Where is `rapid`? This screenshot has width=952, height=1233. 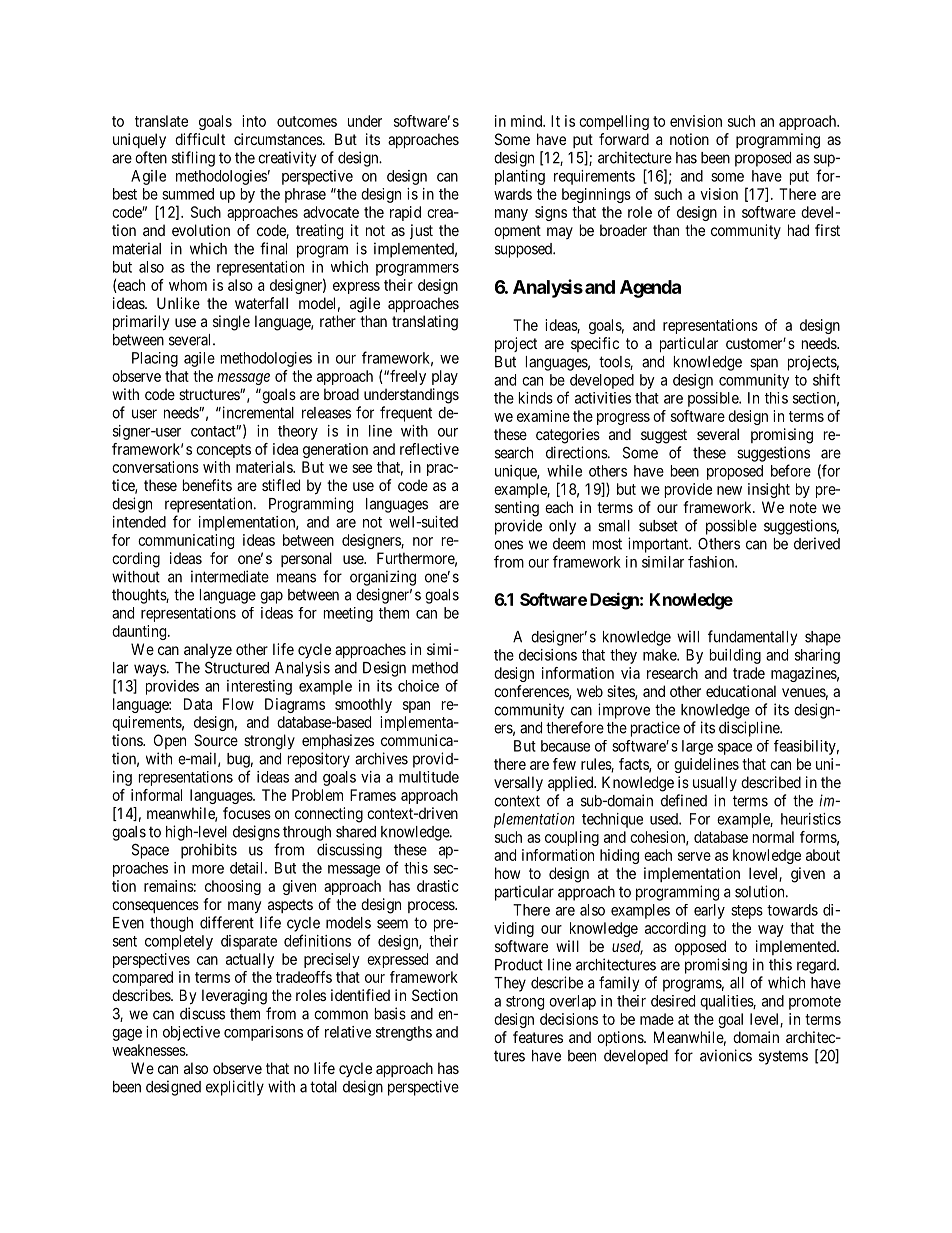
rapid is located at coordinates (405, 213).
